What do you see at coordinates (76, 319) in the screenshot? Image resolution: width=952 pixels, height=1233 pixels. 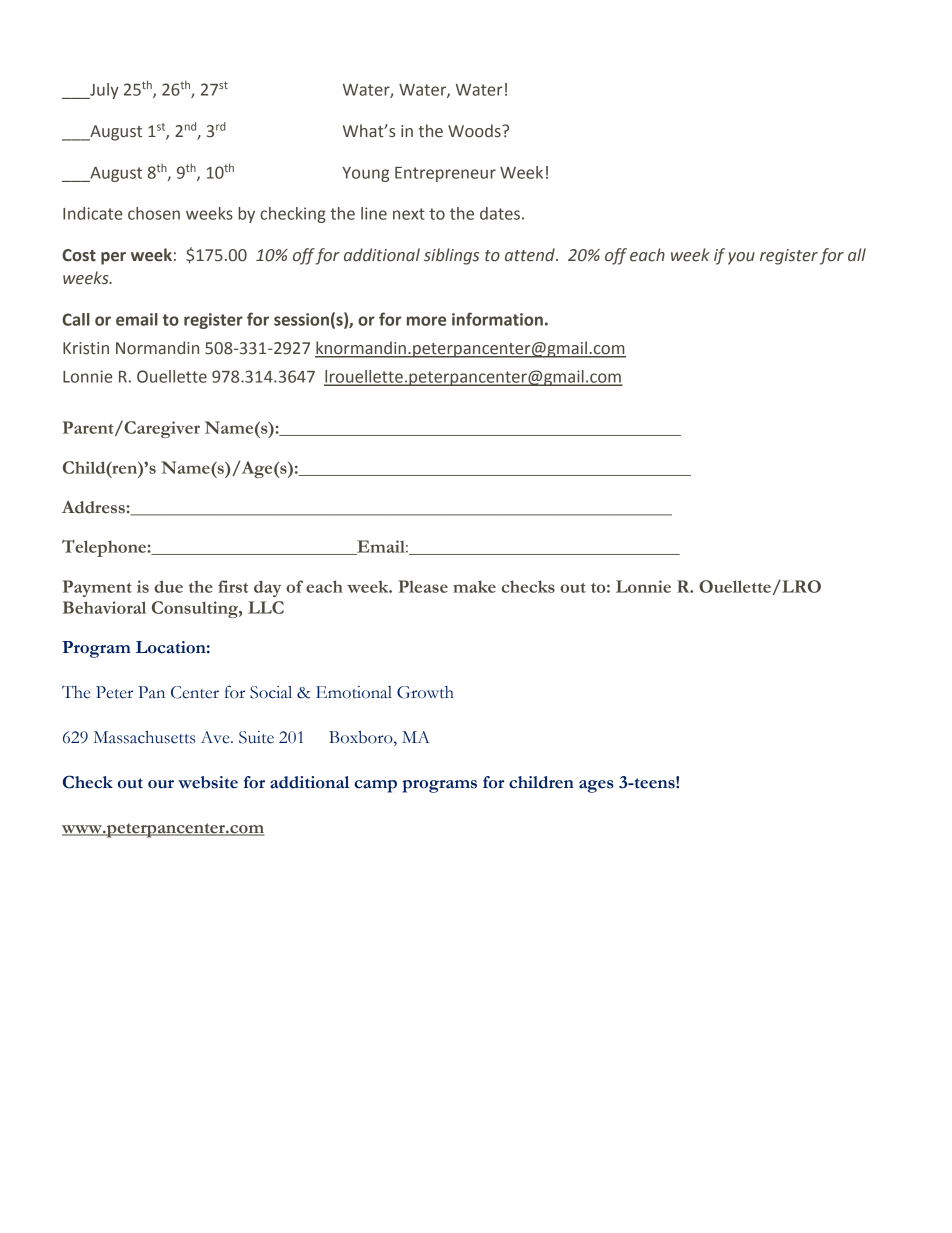 I see `Call` at bounding box center [76, 319].
